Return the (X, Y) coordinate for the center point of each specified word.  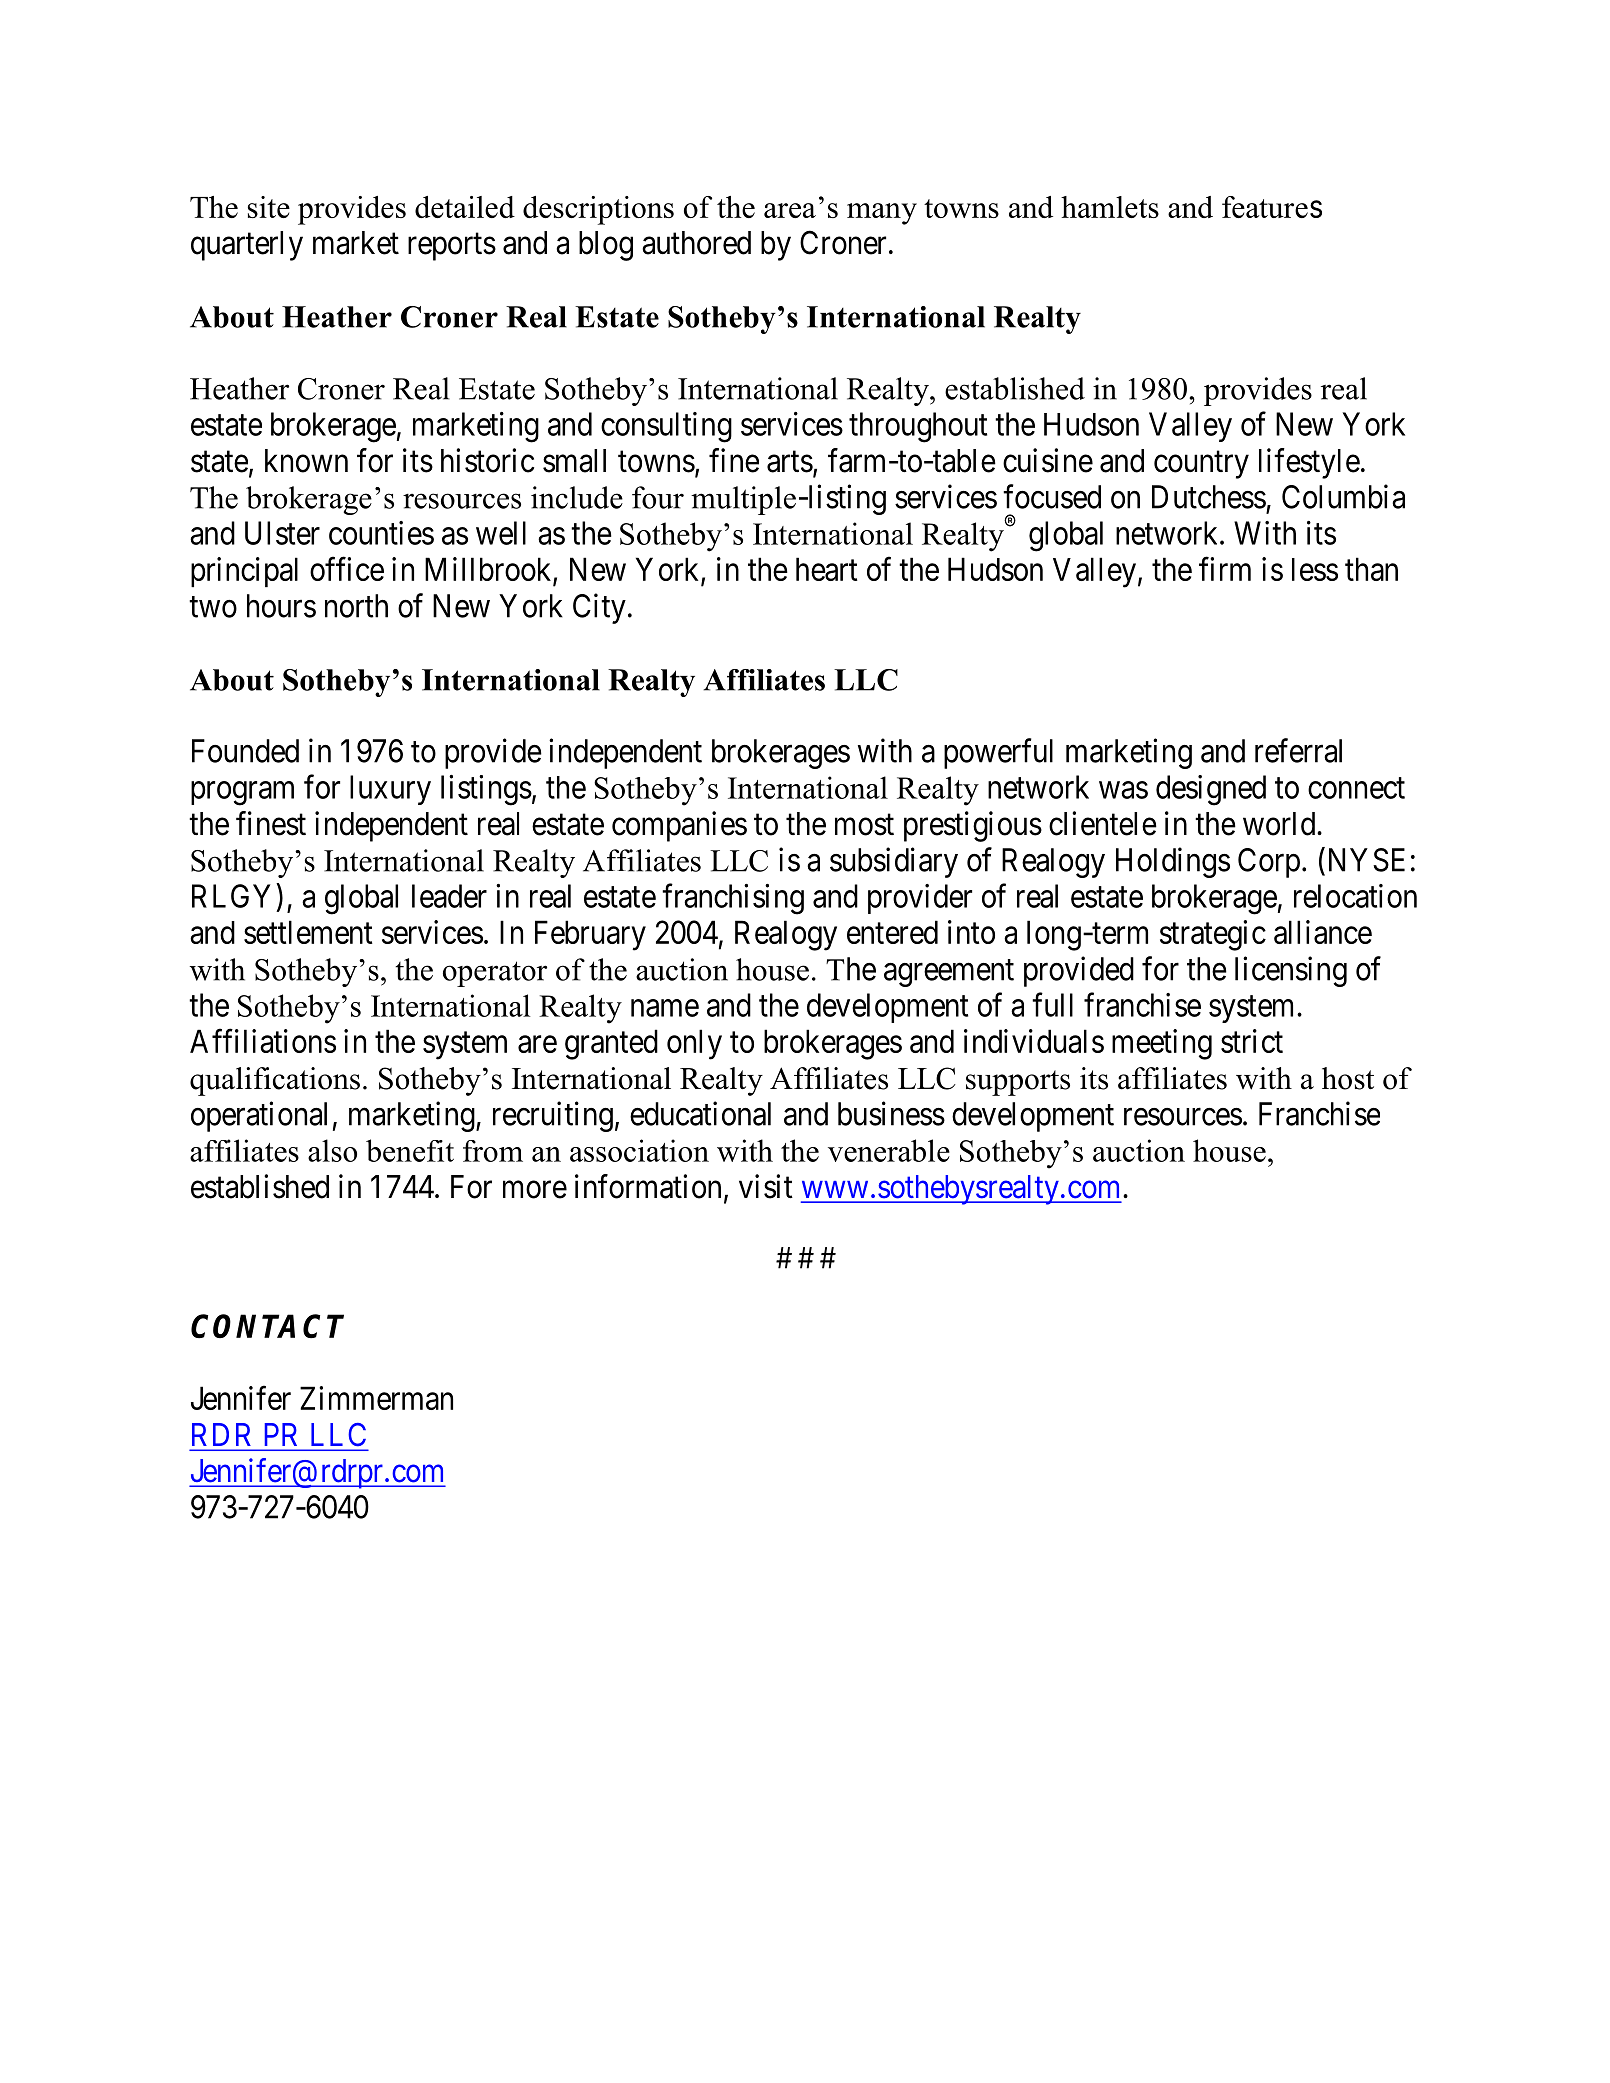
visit (766, 1186)
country (1201, 465)
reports (452, 247)
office (347, 569)
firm (1225, 569)
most (864, 825)
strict (1252, 1041)
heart (827, 569)
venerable (889, 1150)
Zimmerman (376, 1398)
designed (1211, 790)
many (882, 214)
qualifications (275, 1081)
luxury (390, 790)
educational (700, 1113)
